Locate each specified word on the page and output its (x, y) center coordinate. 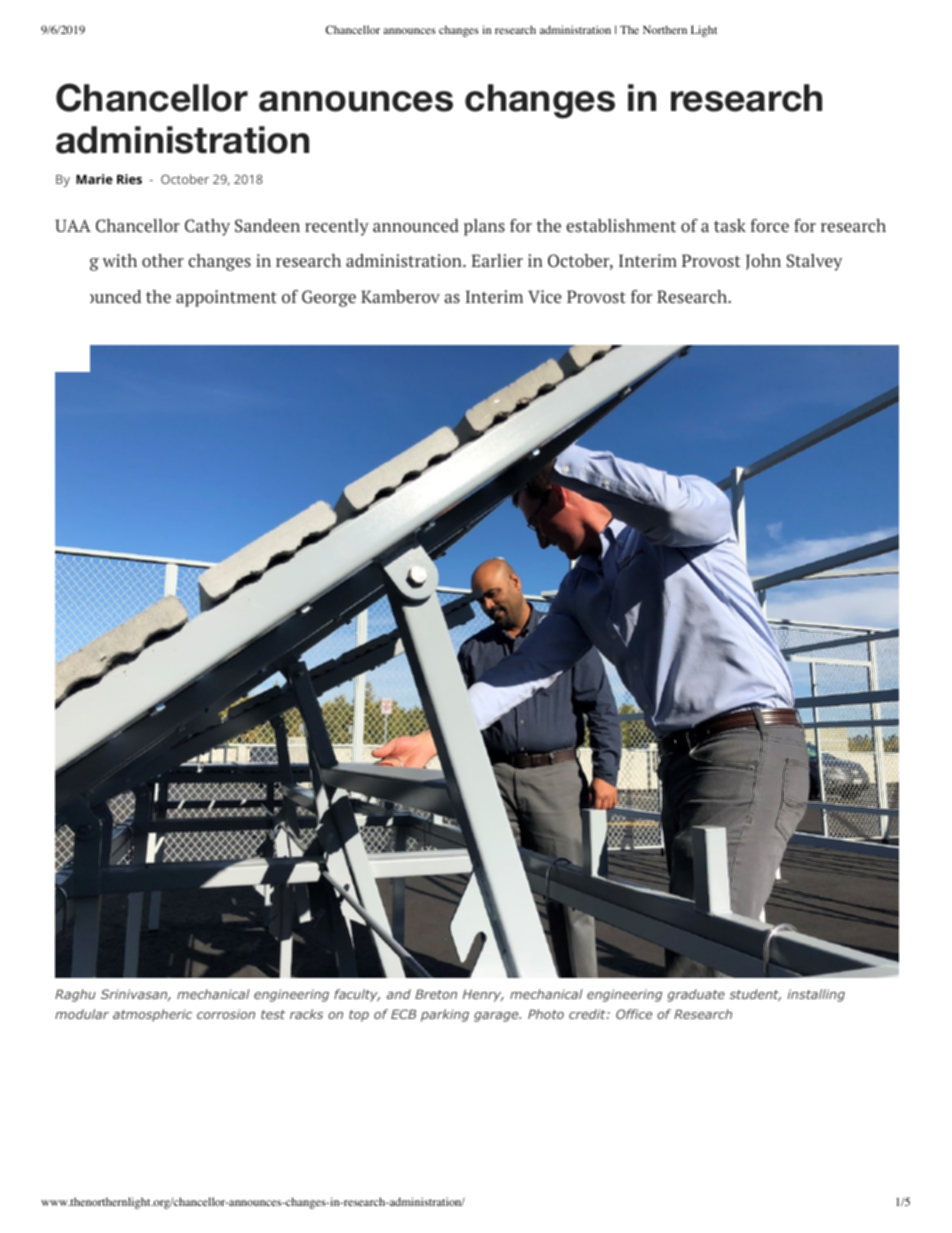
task (730, 225)
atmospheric (152, 1015)
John (763, 262)
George (329, 298)
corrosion (226, 1014)
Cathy (207, 227)
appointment (226, 298)
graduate (696, 995)
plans (484, 227)
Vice (544, 296)
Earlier (497, 260)
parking (445, 1015)
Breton (436, 994)
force (770, 225)
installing (816, 995)
